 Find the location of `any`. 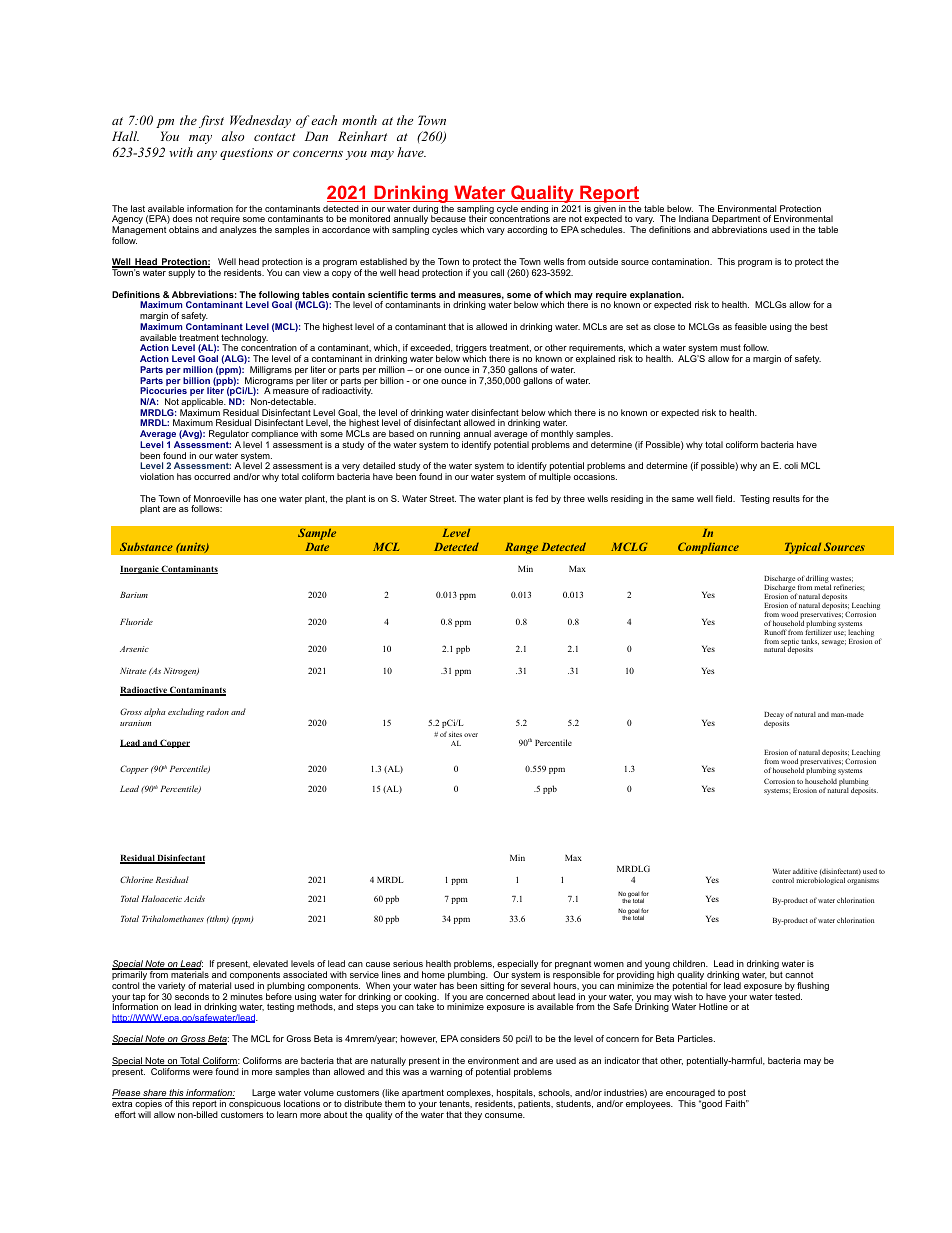

any is located at coordinates (207, 155).
